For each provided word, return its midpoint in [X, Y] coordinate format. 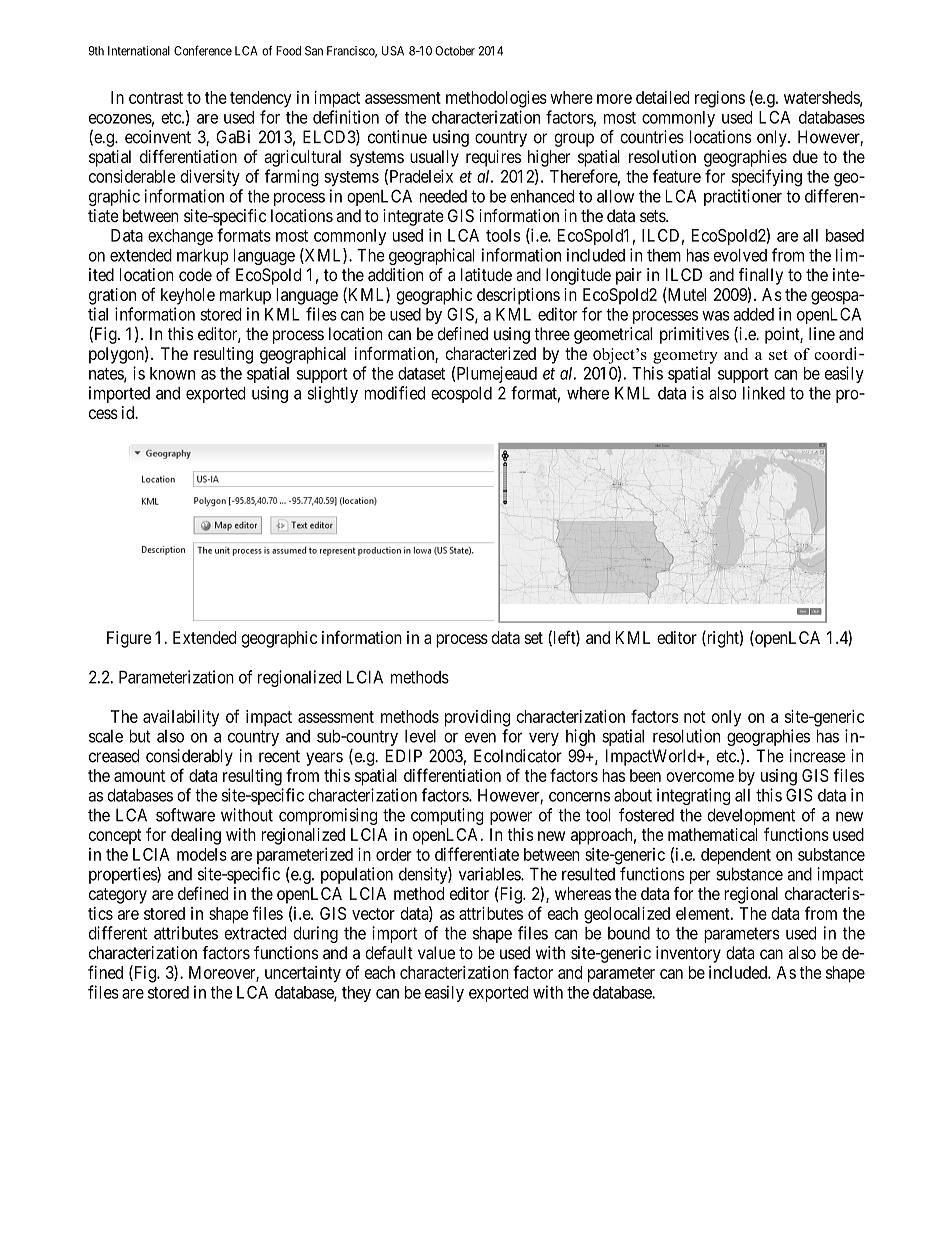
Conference [203, 51]
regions [720, 99]
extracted [255, 933]
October [455, 51]
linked [764, 393]
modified [395, 393]
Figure [129, 639]
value [436, 953]
